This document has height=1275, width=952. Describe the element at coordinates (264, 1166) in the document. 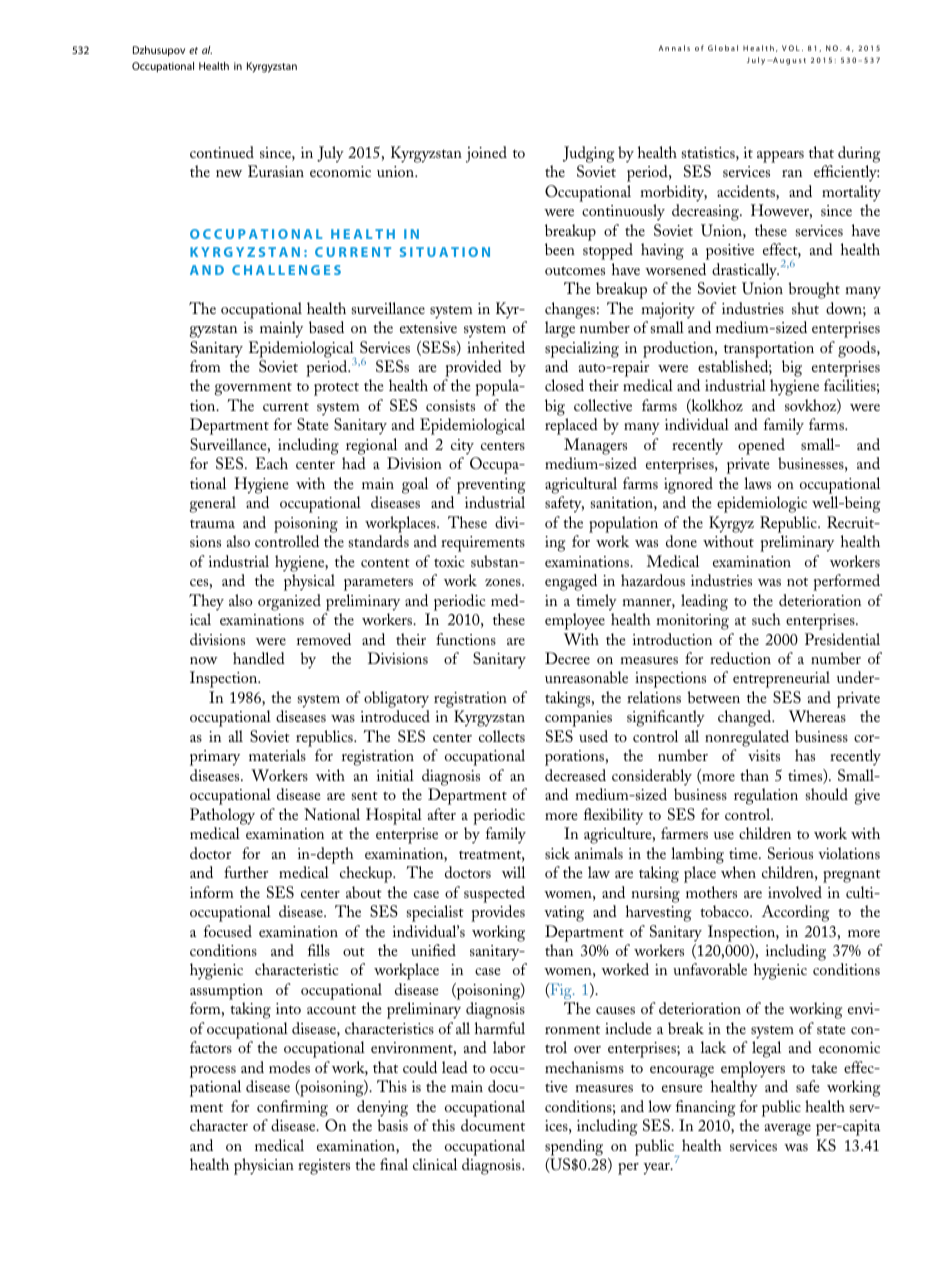

I see `physician` at that location.
